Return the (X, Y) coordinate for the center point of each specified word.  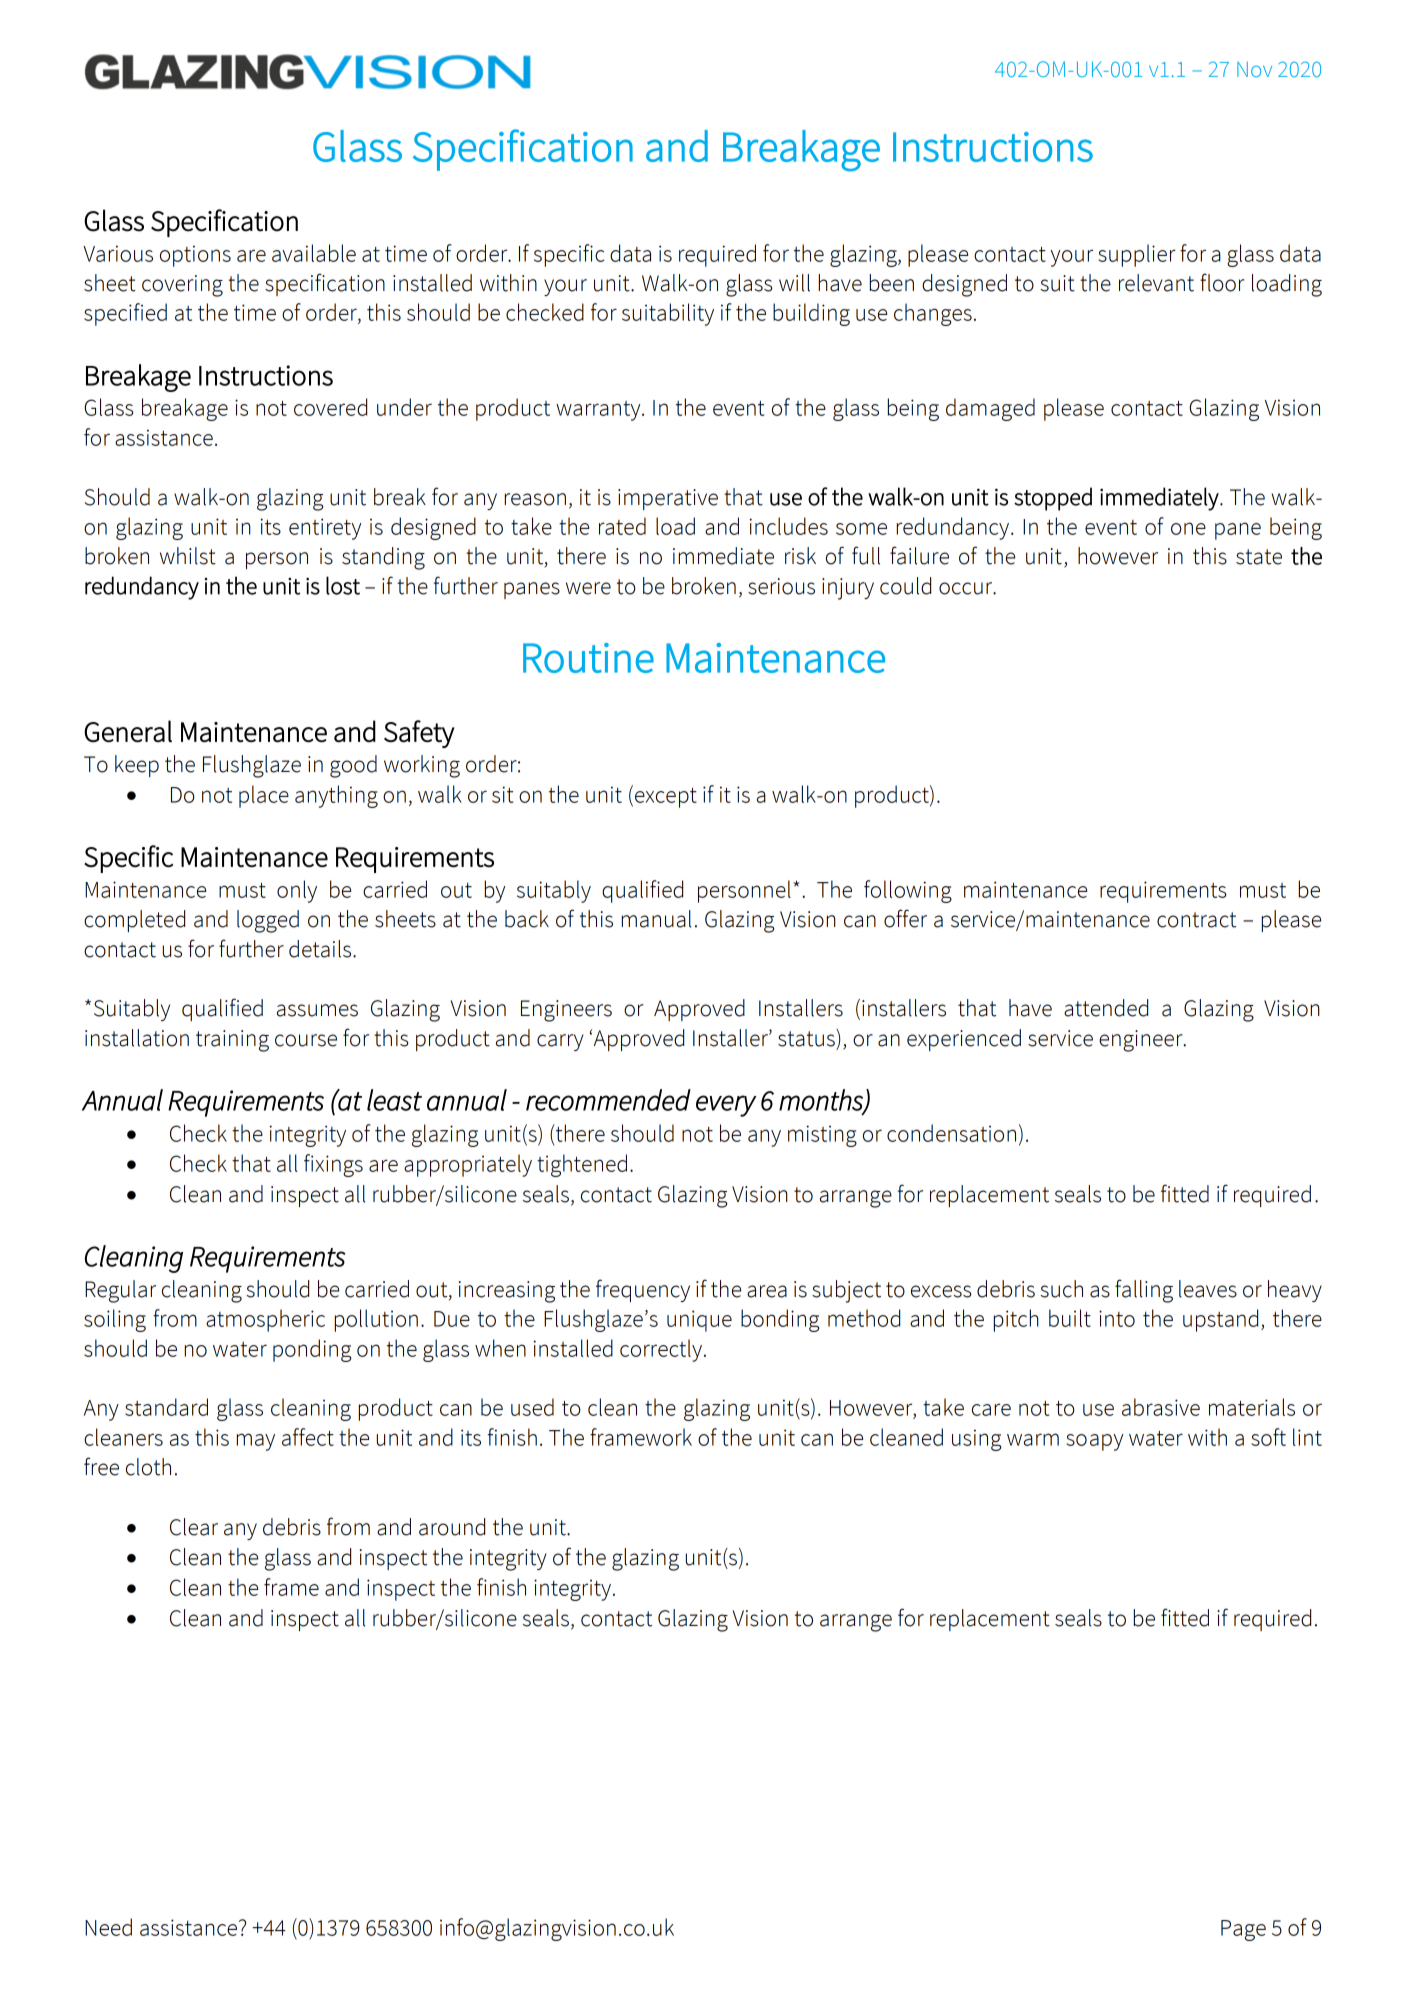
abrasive (1161, 1407)
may (256, 1442)
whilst (188, 556)
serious (781, 586)
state (1259, 557)
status (807, 1038)
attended (1106, 1008)
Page (1243, 1930)
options (195, 256)
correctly (662, 1350)
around (452, 1527)
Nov (1254, 69)
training (232, 1041)
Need (108, 1927)
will (794, 283)
